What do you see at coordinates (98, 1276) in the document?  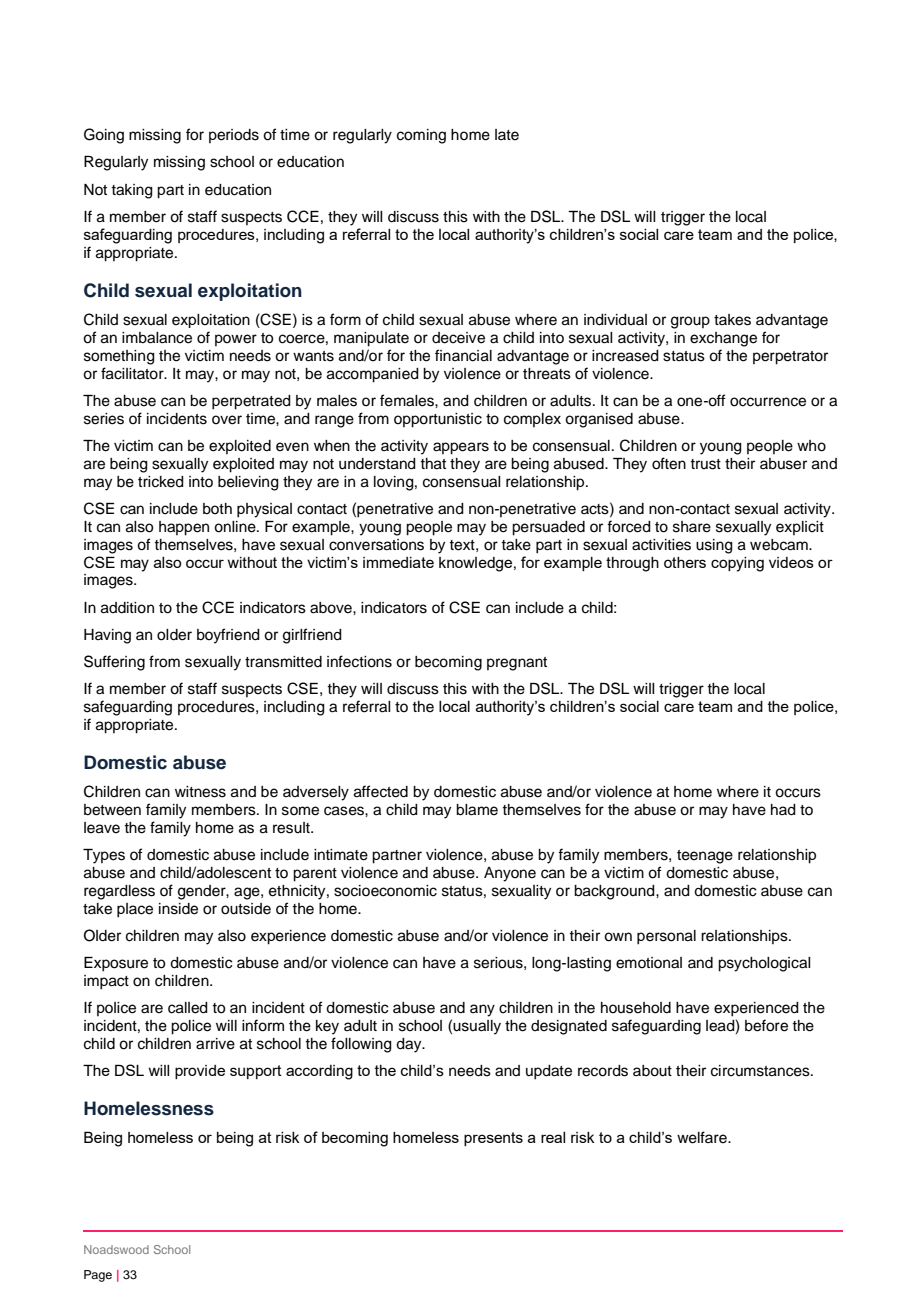 I see `Page` at bounding box center [98, 1276].
